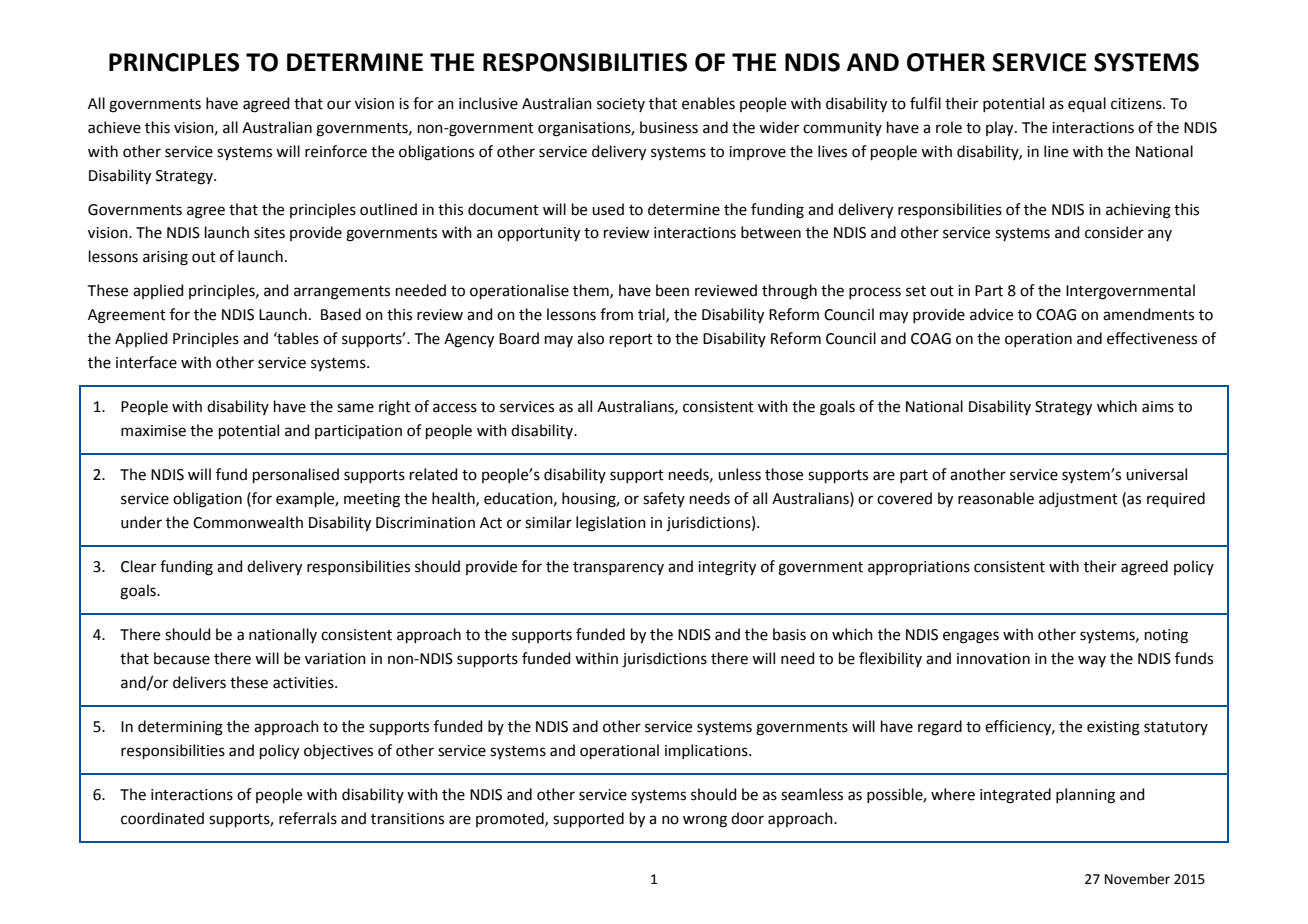 This screenshot has width=1308, height=924. Describe the element at coordinates (652, 315) in the screenshot. I see `trial` at that location.
